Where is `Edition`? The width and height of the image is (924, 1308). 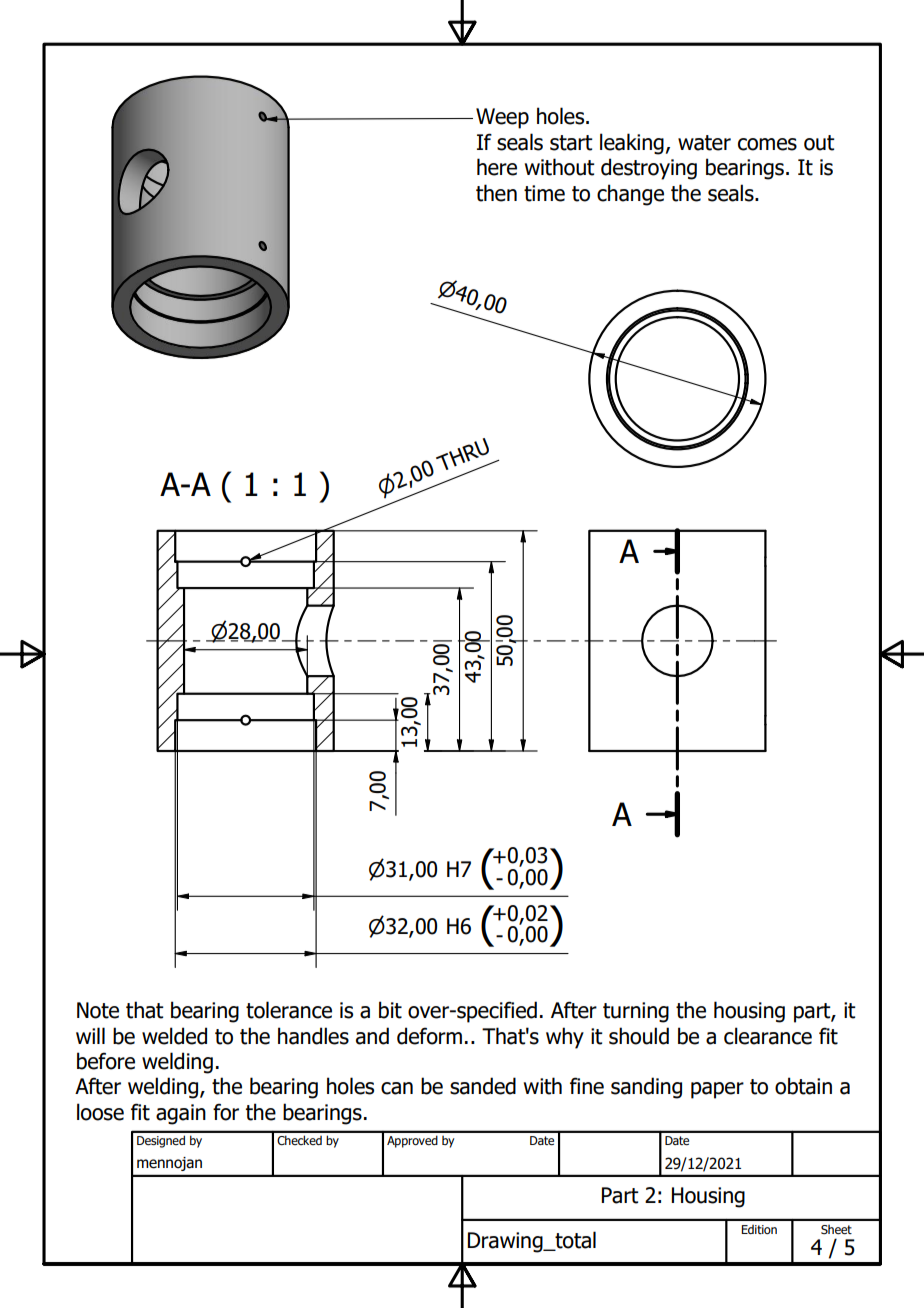 Edition is located at coordinates (759, 1229).
